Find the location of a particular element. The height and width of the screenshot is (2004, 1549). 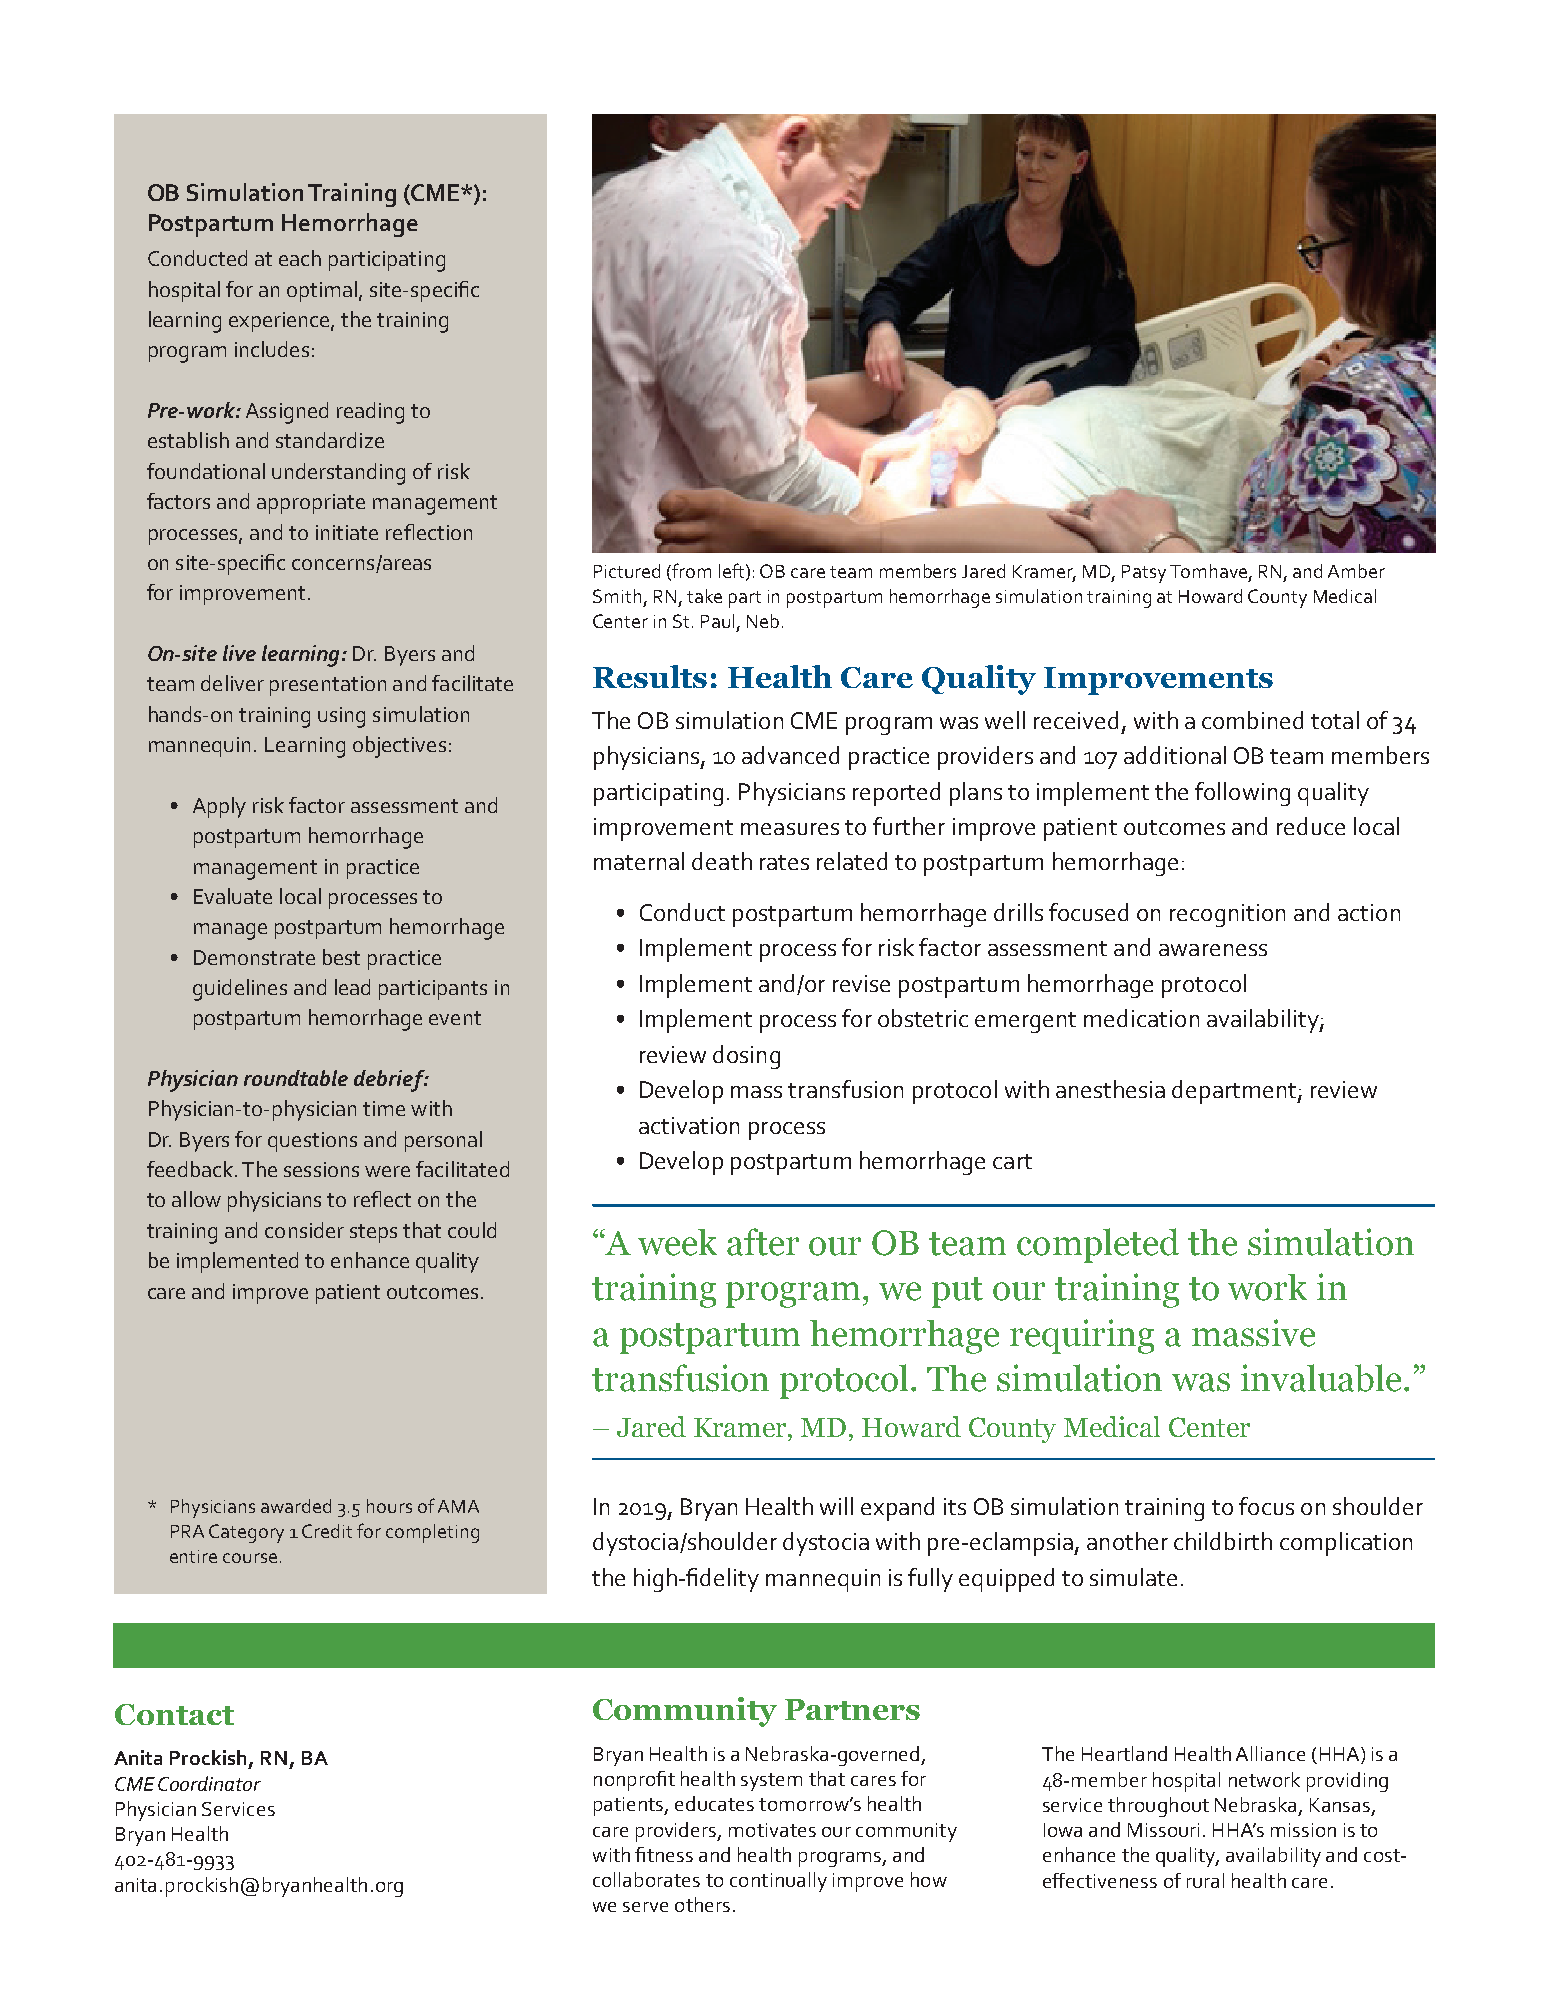

Patsy is located at coordinates (1144, 574).
